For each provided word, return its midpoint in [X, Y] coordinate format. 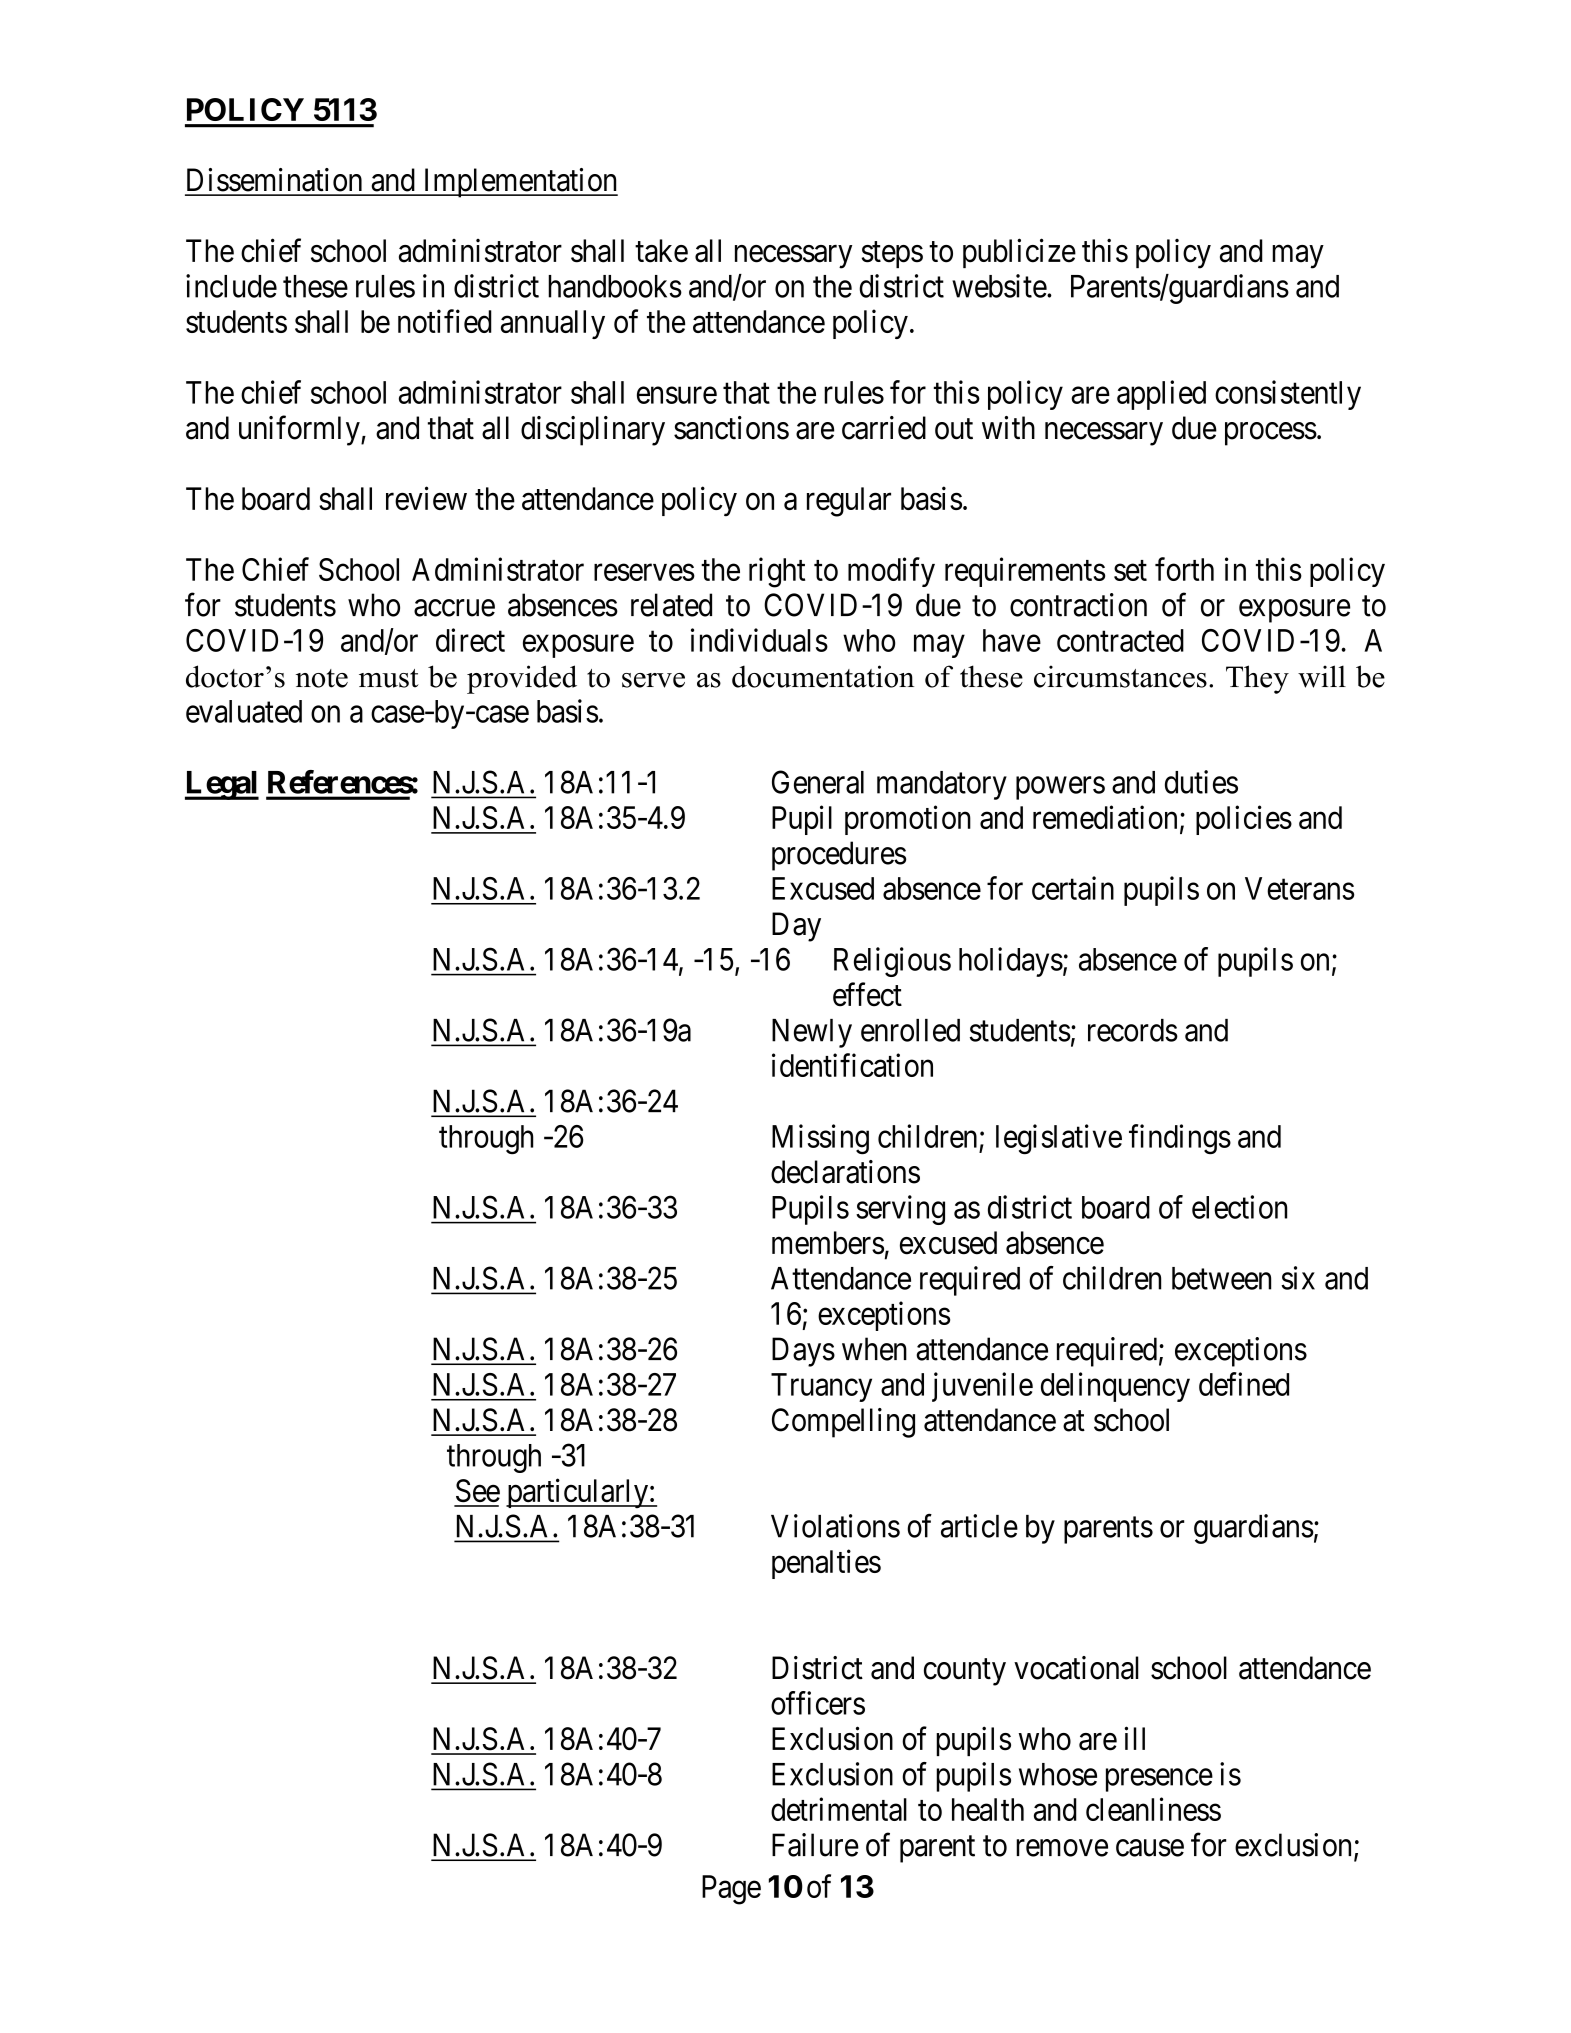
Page [731, 1890]
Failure [815, 1845]
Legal [222, 785]
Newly [812, 1033]
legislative [1059, 1139]
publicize [1019, 253]
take [661, 251]
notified [445, 321]
